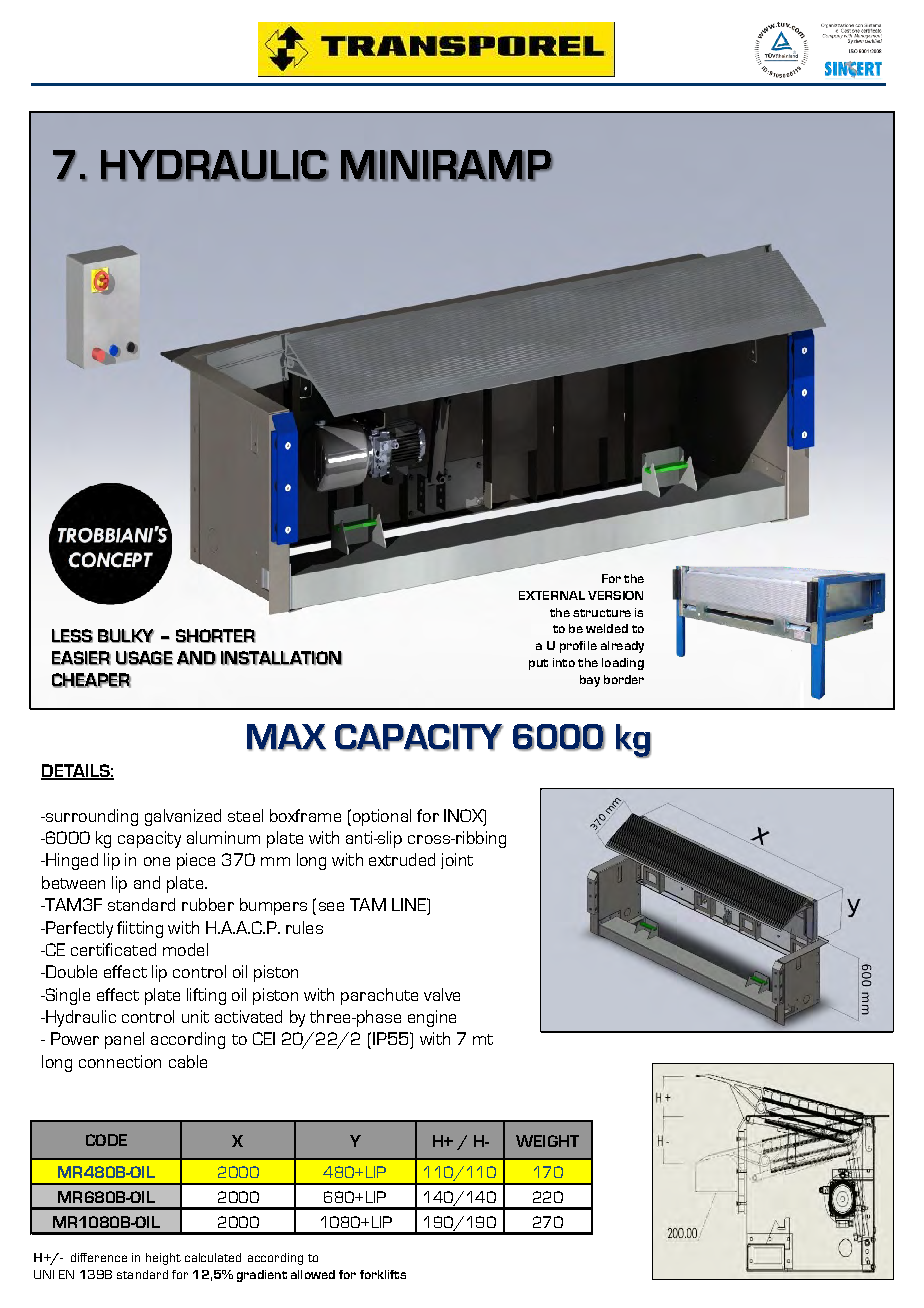  I want to click on engine, so click(432, 1018).
